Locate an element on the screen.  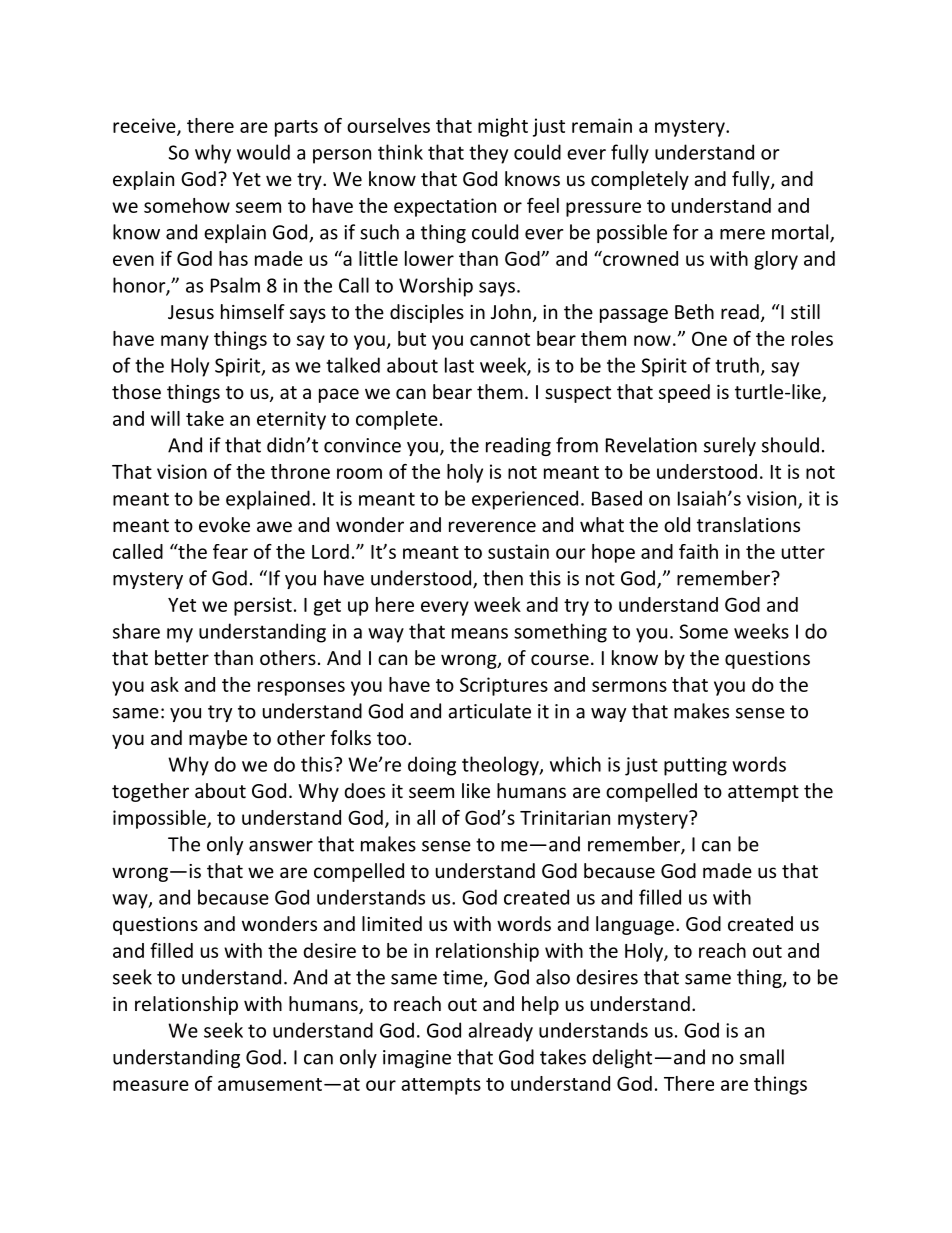
mere is located at coordinates (742, 234).
